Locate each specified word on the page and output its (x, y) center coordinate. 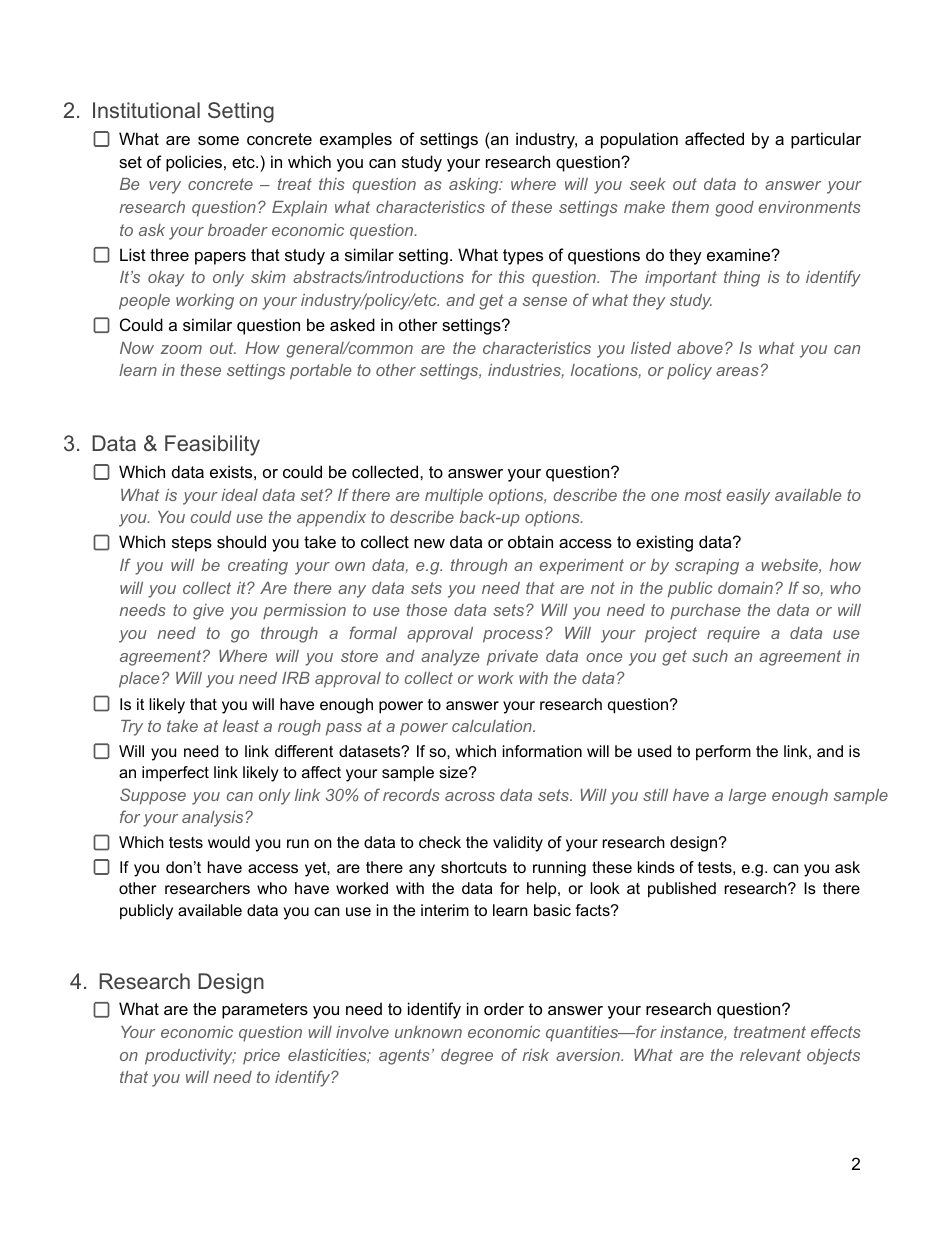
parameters (265, 1011)
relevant (770, 1055)
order (504, 1008)
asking (475, 186)
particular (826, 140)
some (218, 140)
